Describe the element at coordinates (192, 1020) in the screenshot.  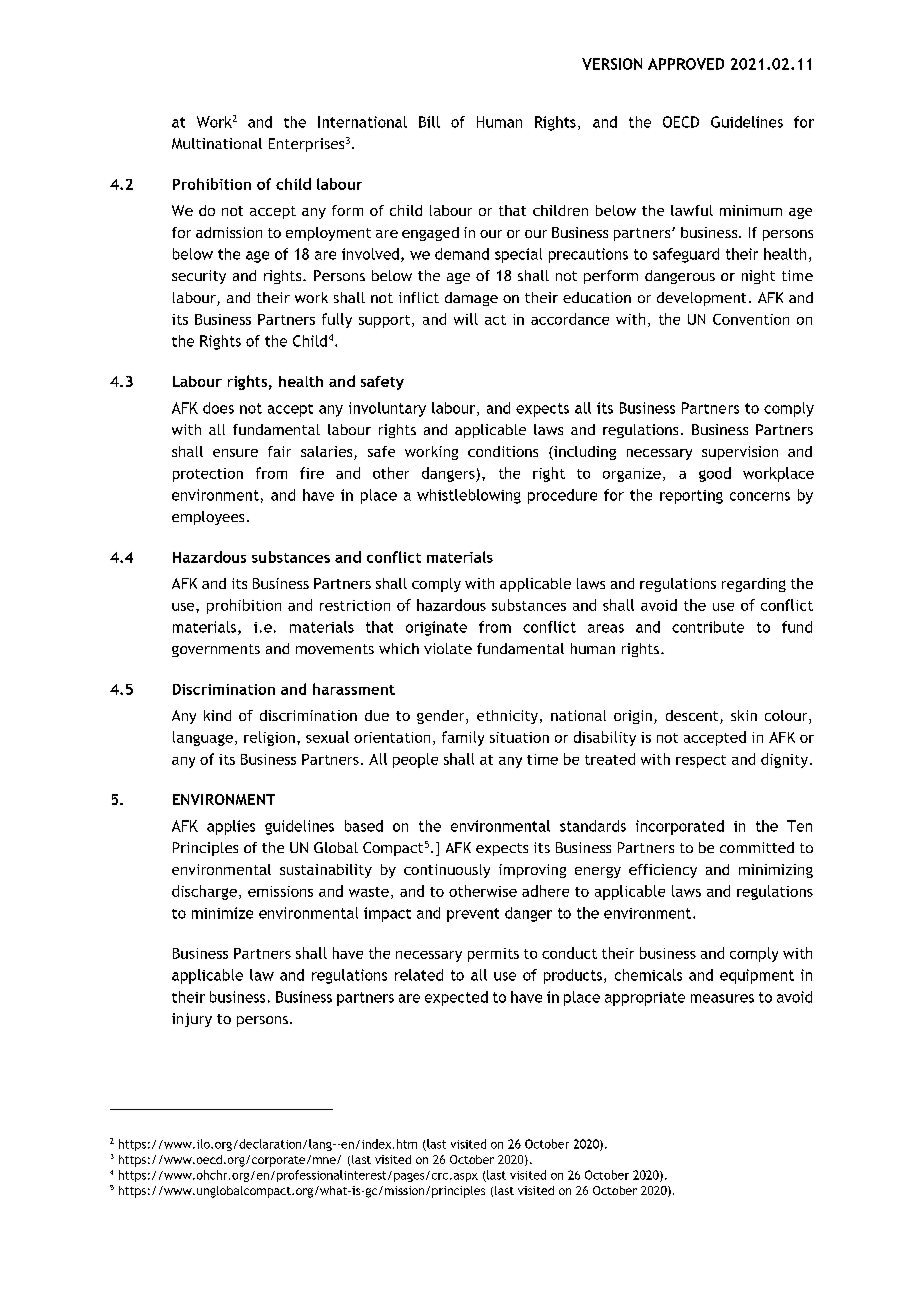
I see `injury` at that location.
